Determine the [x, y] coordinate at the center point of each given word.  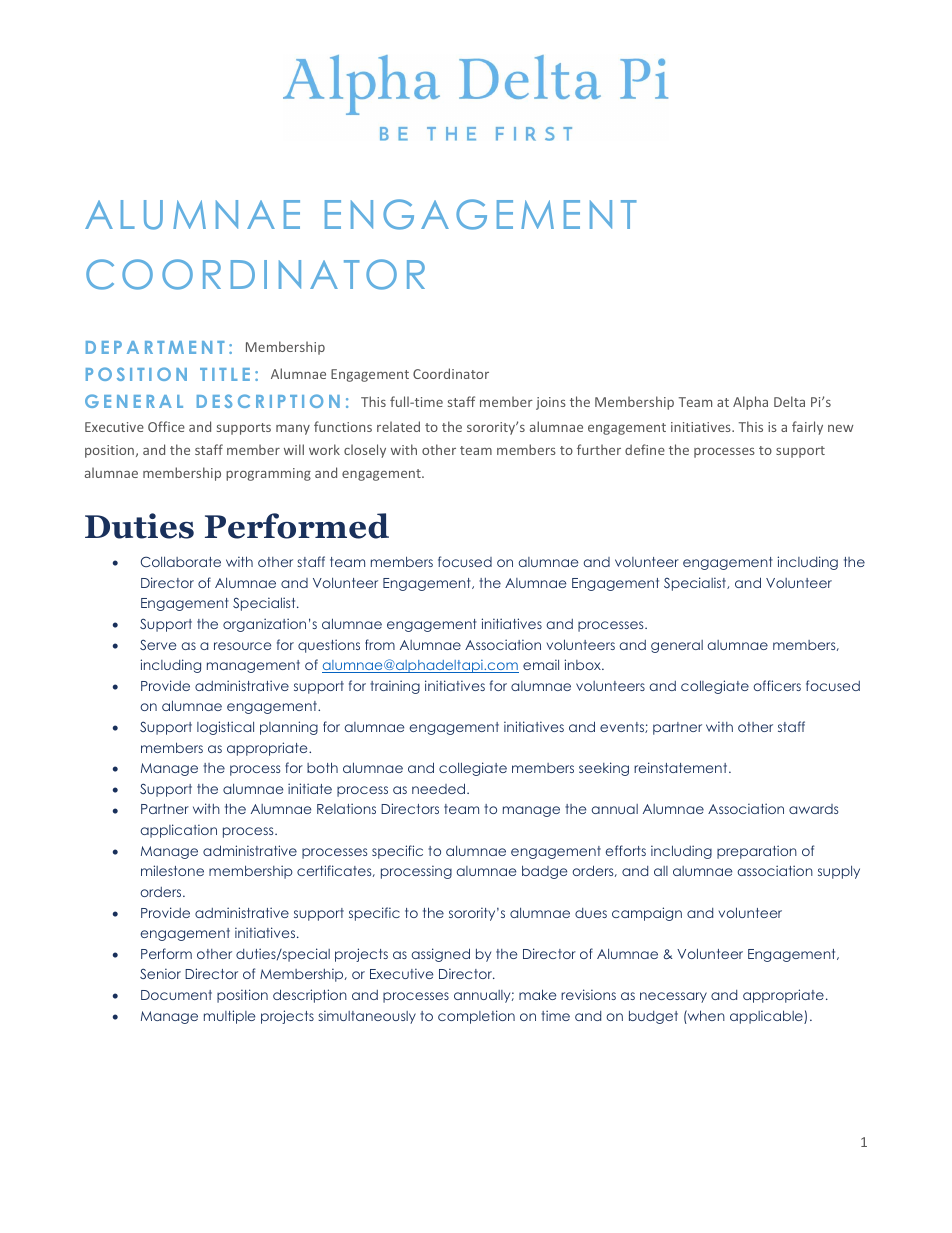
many [293, 430]
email [541, 664]
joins [551, 403]
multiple [229, 1017]
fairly [807, 428]
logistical [225, 728]
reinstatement [682, 767]
